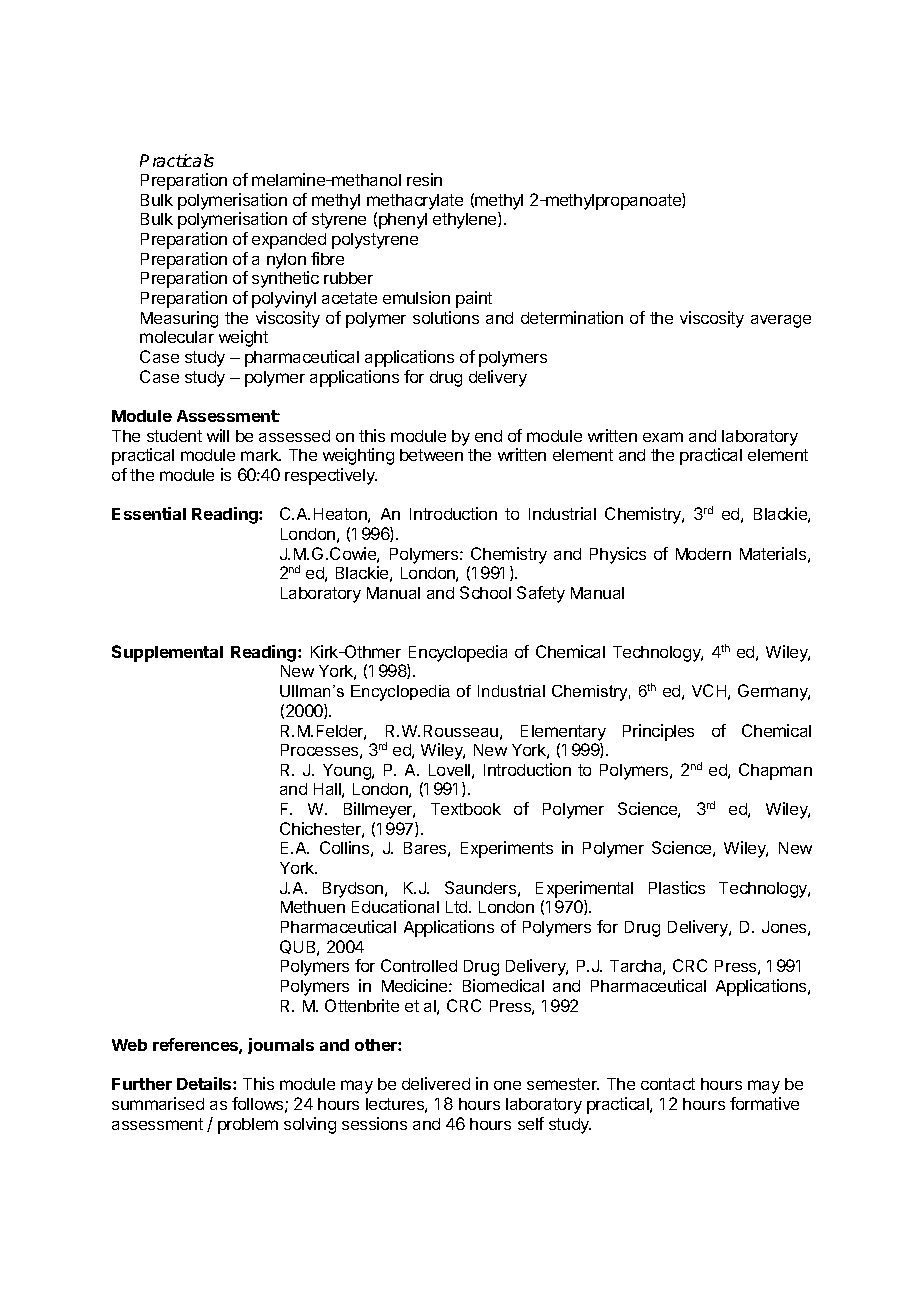 The height and width of the page is (1308, 924). Describe the element at coordinates (436, 1083) in the page. I see `delivered` at that location.
